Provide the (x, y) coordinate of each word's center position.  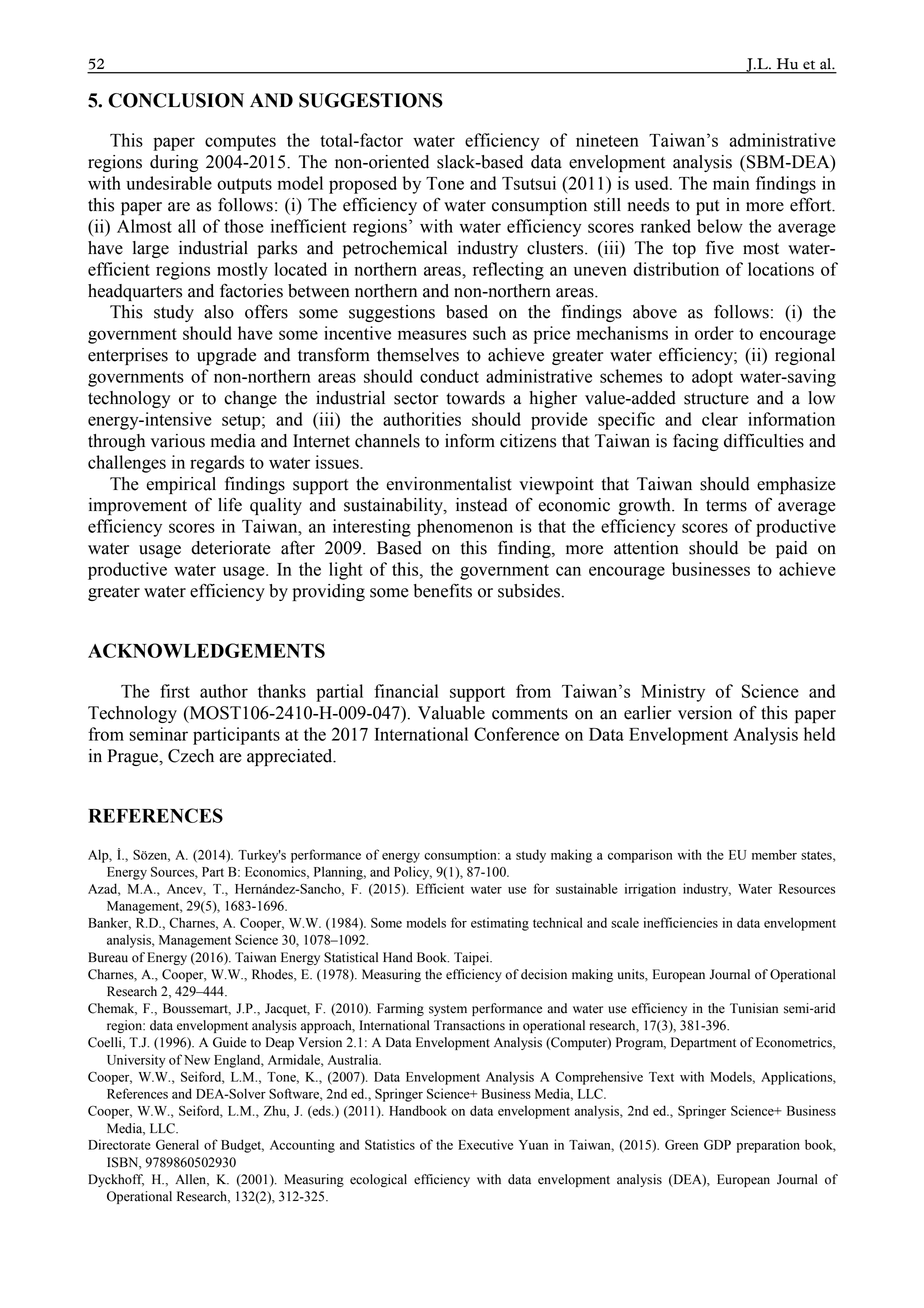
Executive (485, 1144)
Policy (413, 873)
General (177, 1144)
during (174, 163)
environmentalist (449, 484)
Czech (191, 756)
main (731, 183)
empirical (181, 485)
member (774, 854)
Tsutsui (529, 183)
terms (726, 506)
